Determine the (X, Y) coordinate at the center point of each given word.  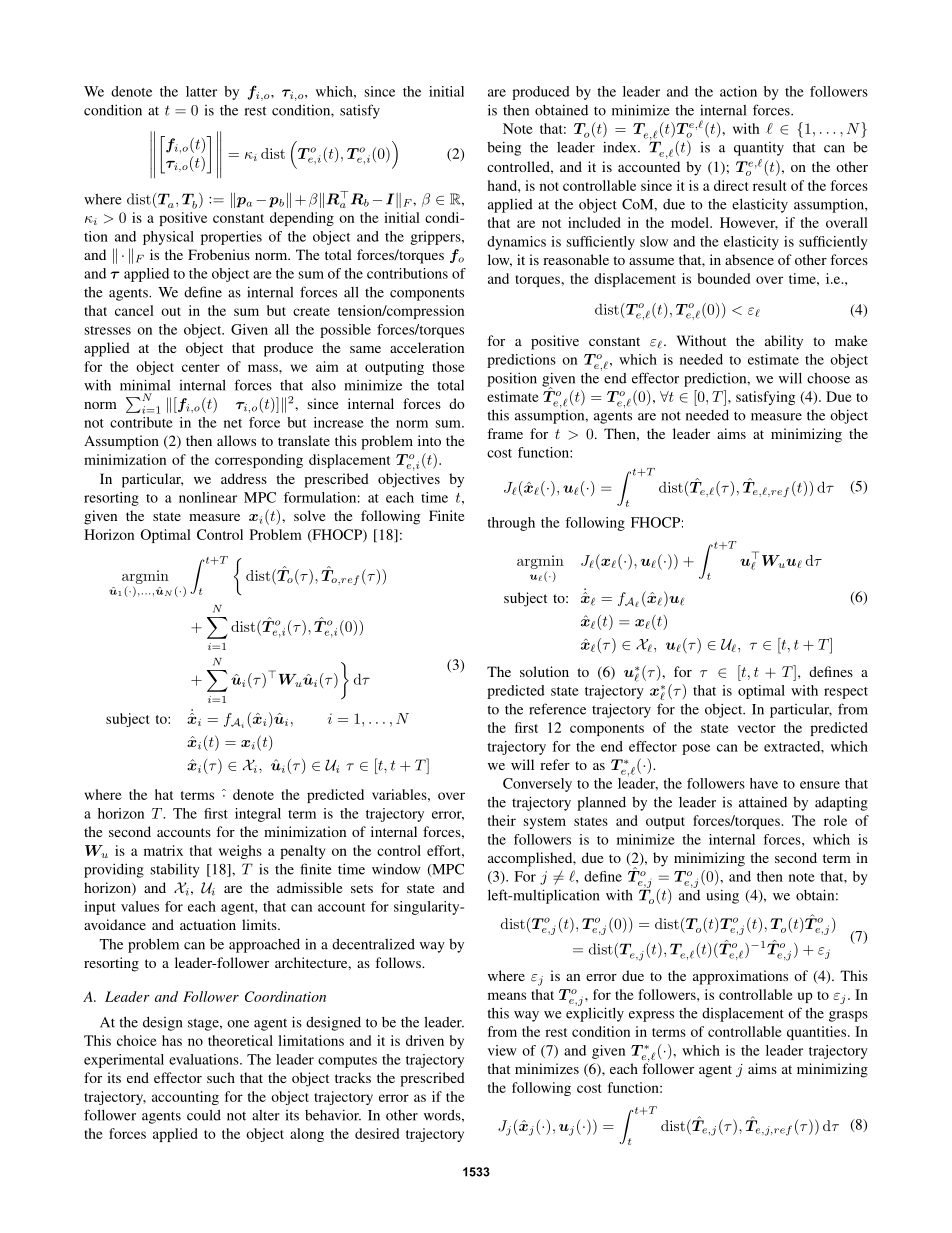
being (504, 148)
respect (846, 693)
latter (201, 91)
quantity (759, 149)
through (511, 524)
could (204, 1115)
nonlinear (208, 497)
